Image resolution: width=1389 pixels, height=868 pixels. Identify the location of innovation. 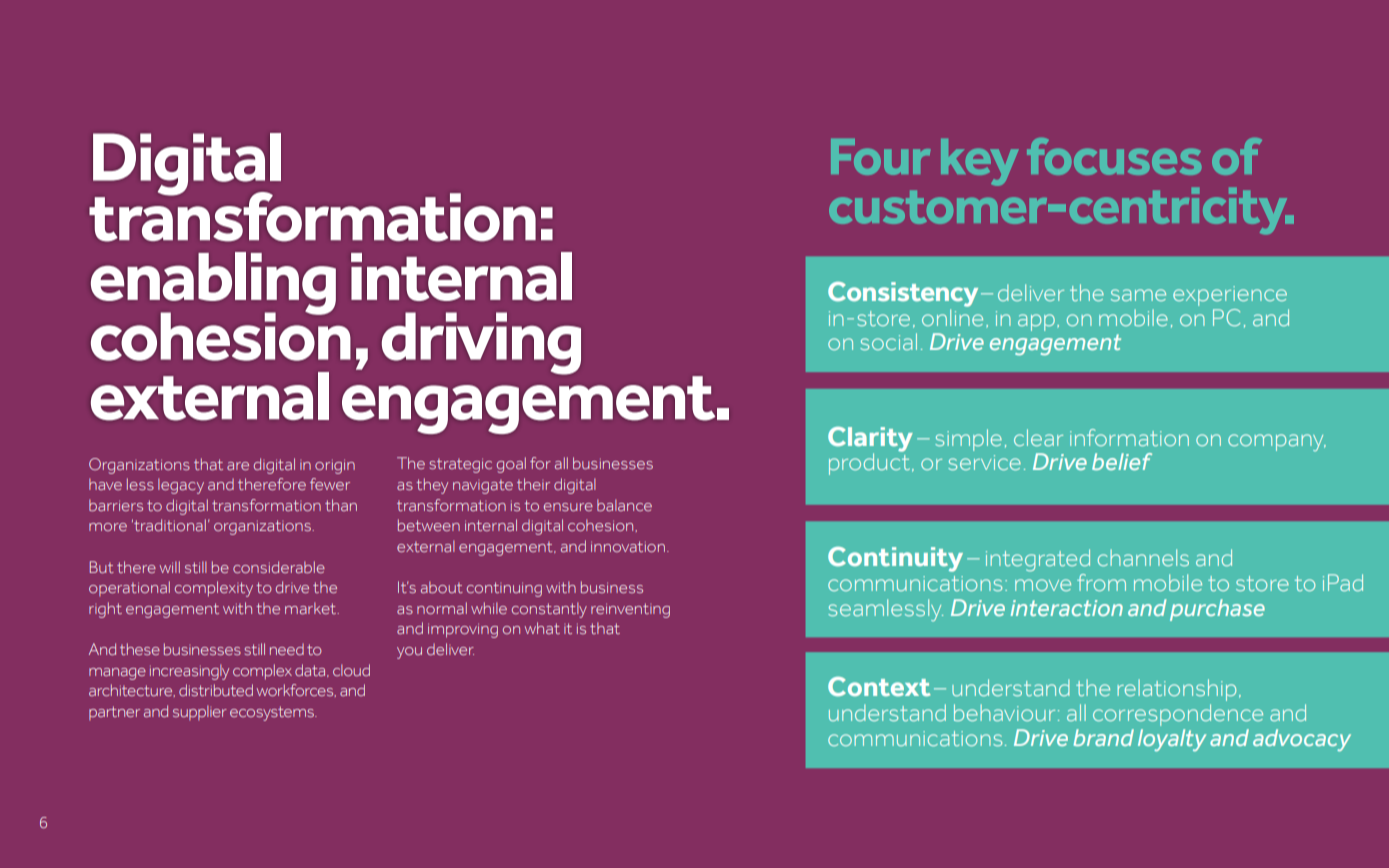
(628, 546).
